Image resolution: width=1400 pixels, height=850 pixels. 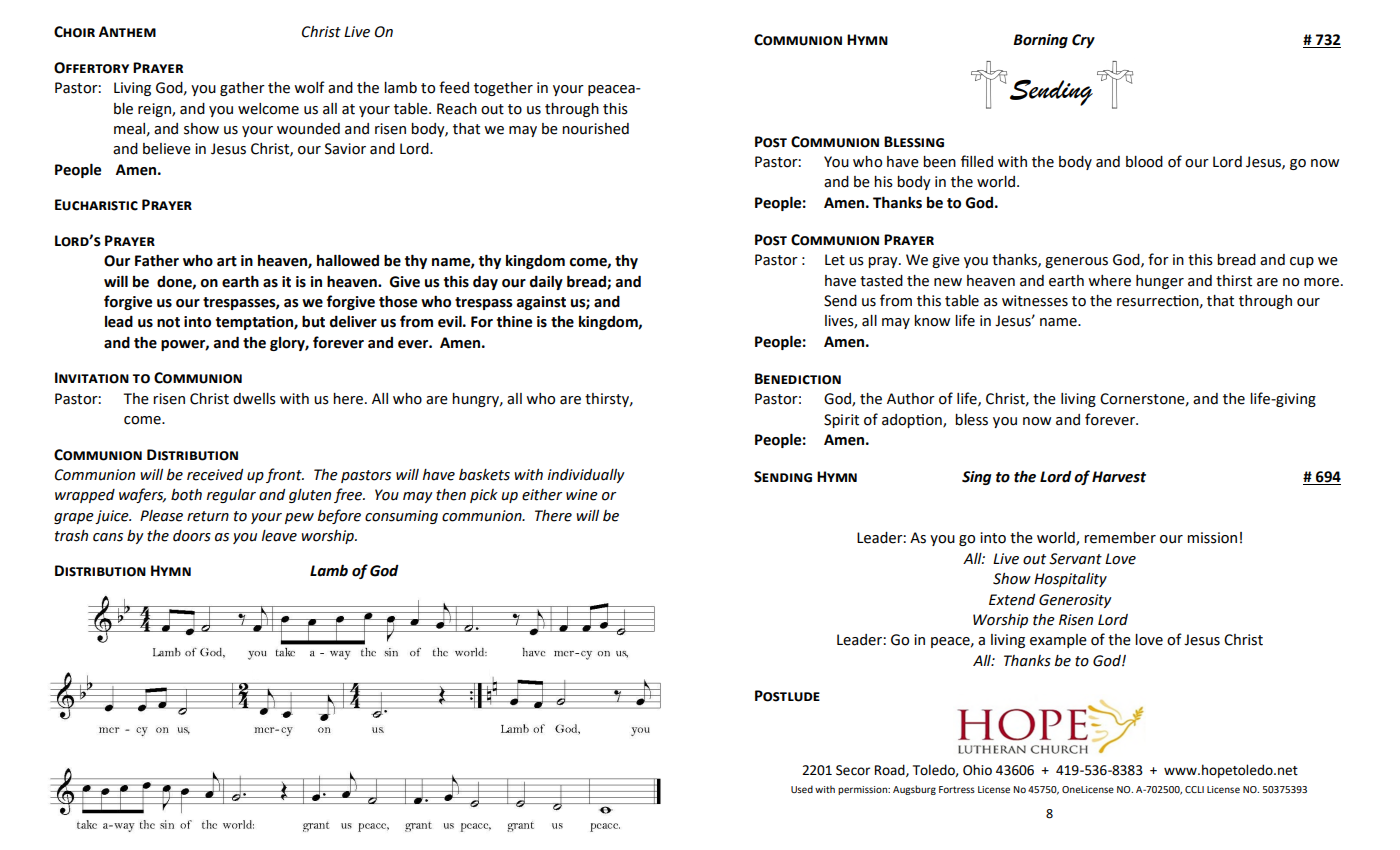 What do you see at coordinates (977, 770) in the page?
I see `Ohio` at bounding box center [977, 770].
